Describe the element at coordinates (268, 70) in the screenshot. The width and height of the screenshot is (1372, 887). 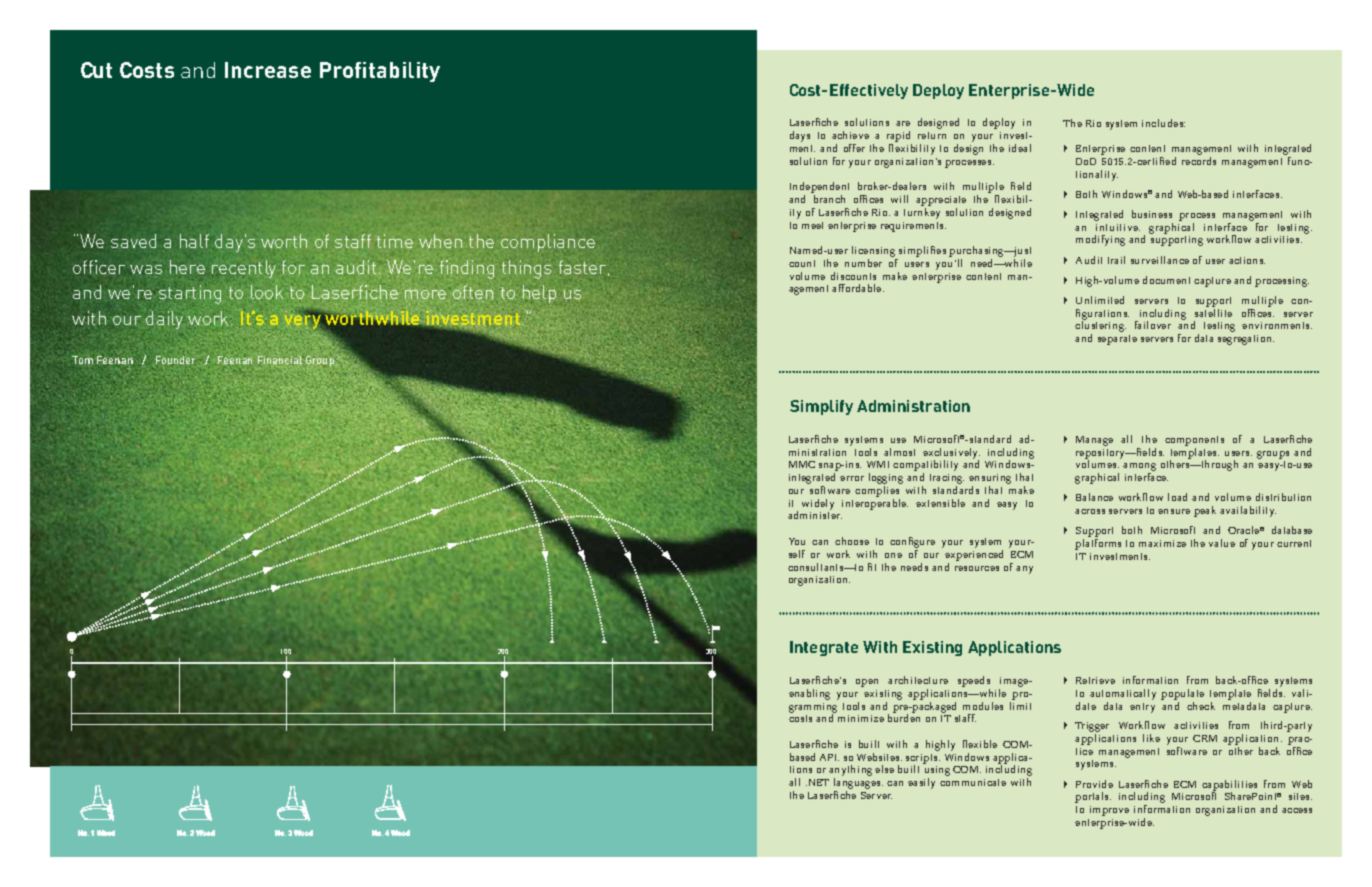
I see `Increase` at that location.
